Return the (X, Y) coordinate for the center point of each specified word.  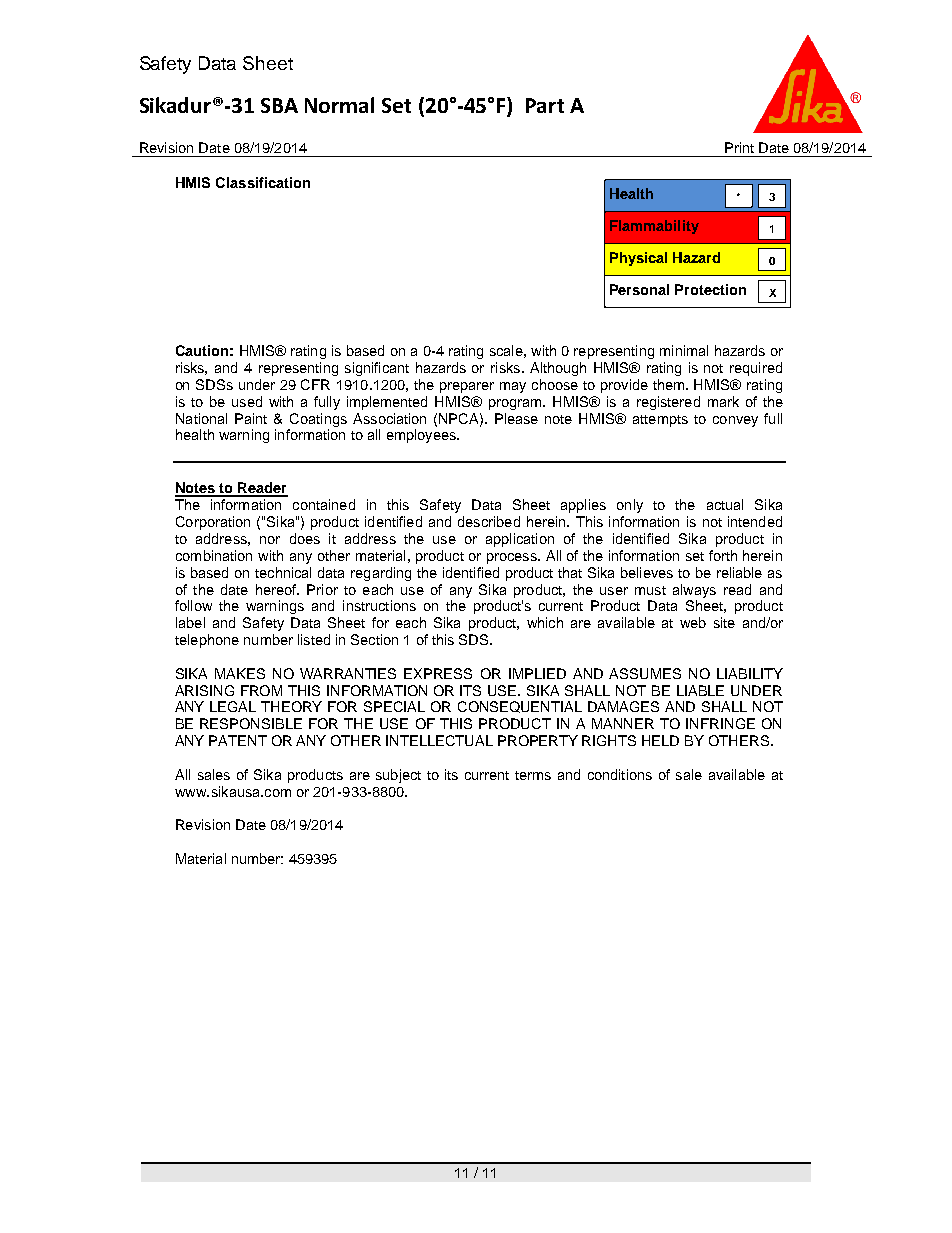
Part (545, 105)
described (489, 521)
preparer (467, 387)
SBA (279, 105)
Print (739, 147)
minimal (684, 350)
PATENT (238, 740)
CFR (315, 384)
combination (214, 555)
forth (723, 555)
